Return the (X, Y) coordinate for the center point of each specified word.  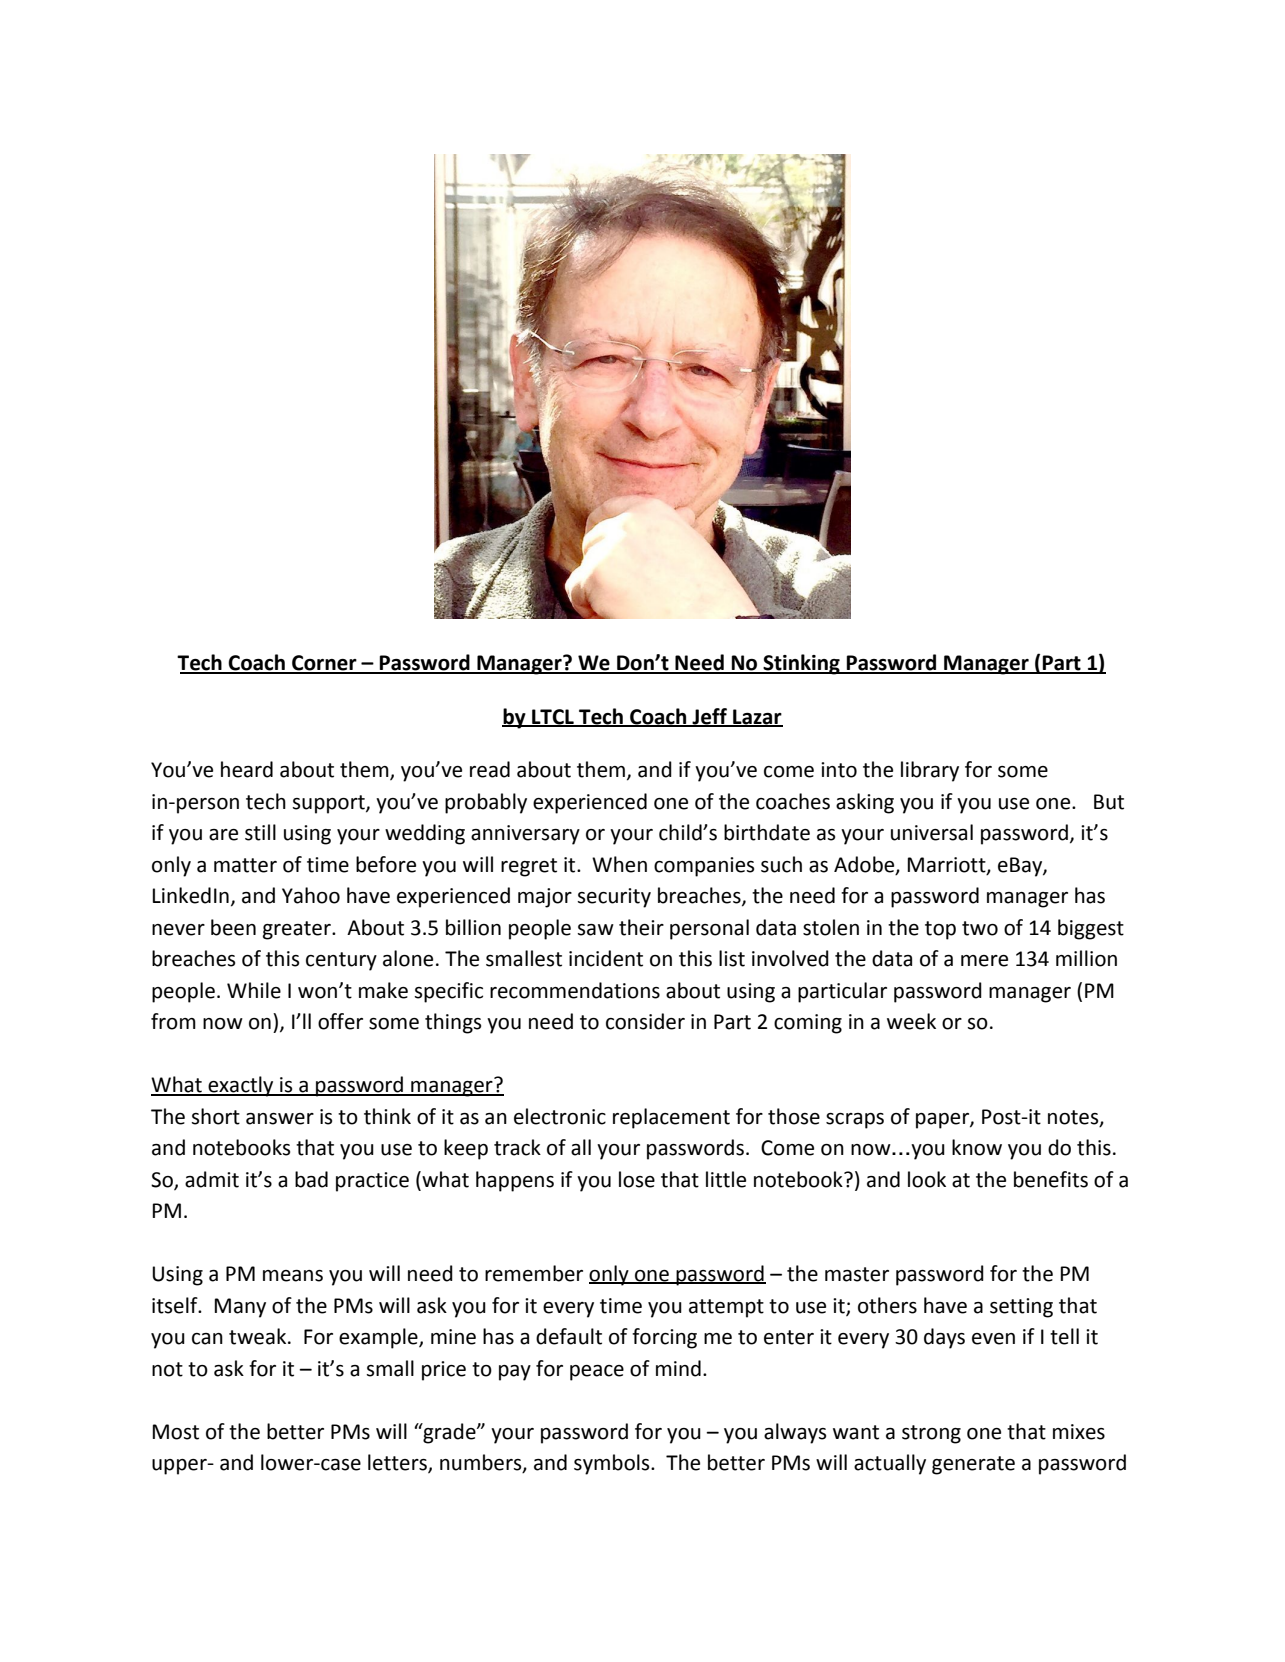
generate (973, 1465)
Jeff (709, 717)
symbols (613, 1464)
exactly (241, 1086)
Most (176, 1432)
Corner (324, 664)
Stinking (801, 664)
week (911, 1021)
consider (645, 1021)
